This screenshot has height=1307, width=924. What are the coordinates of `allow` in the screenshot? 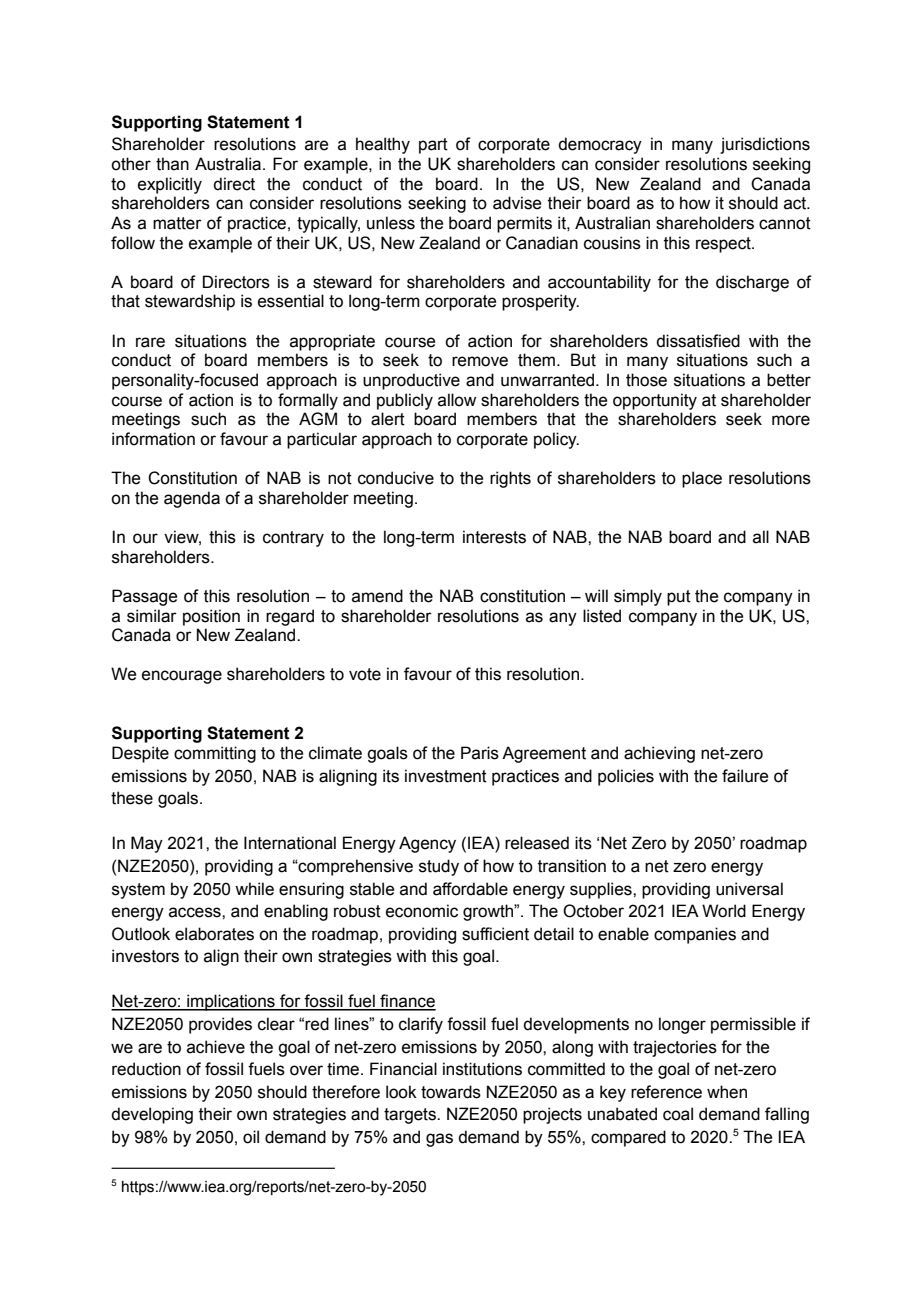 It's located at (457, 400).
